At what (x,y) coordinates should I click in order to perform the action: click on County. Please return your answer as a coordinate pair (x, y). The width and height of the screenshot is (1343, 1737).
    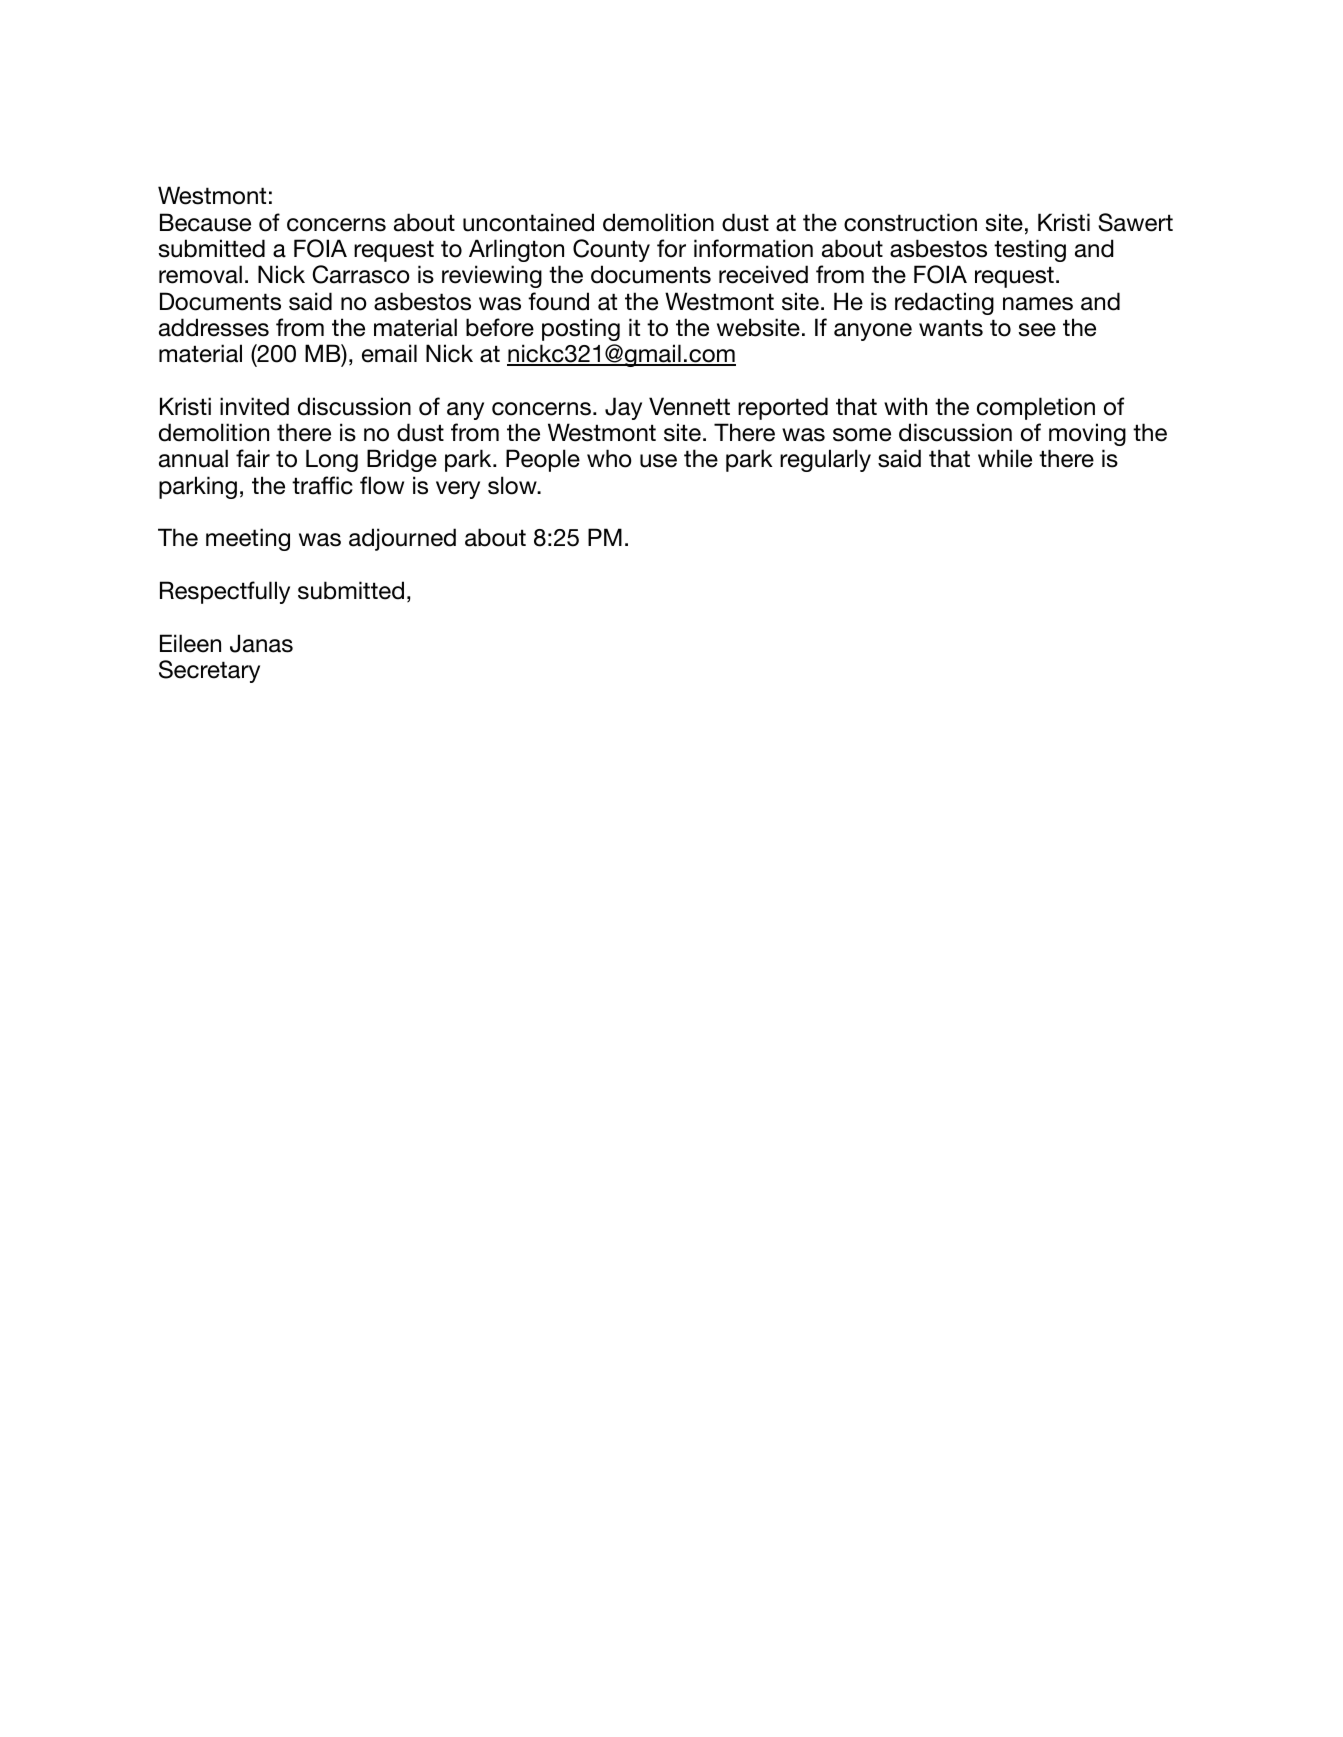
    Looking at the image, I should click on (611, 250).
